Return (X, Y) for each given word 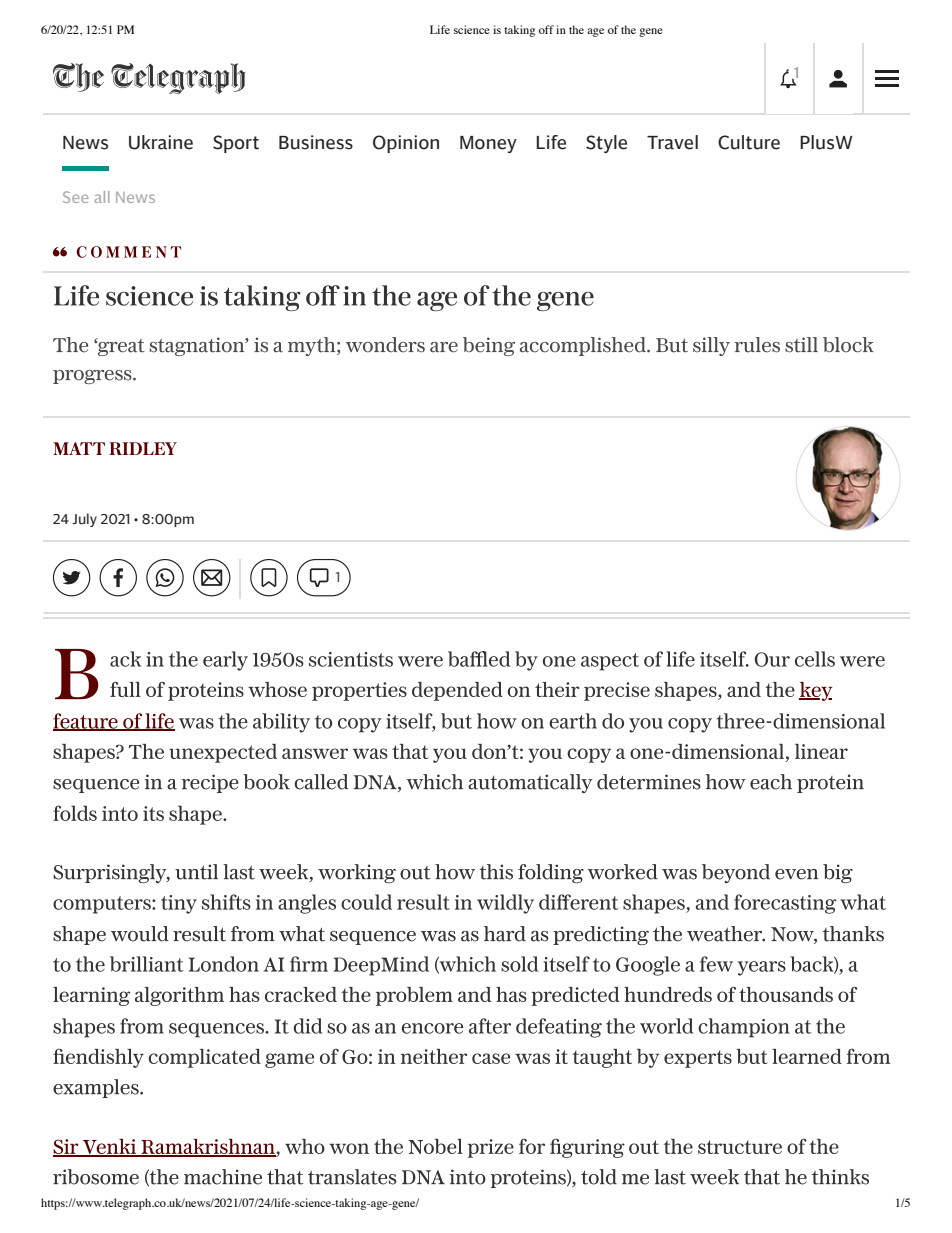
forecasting (785, 904)
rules (757, 345)
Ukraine (161, 142)
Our (772, 659)
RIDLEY (143, 448)
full (125, 689)
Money (488, 144)
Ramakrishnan (208, 1148)
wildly (505, 904)
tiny (179, 904)
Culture (749, 142)
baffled (479, 659)
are (444, 347)
